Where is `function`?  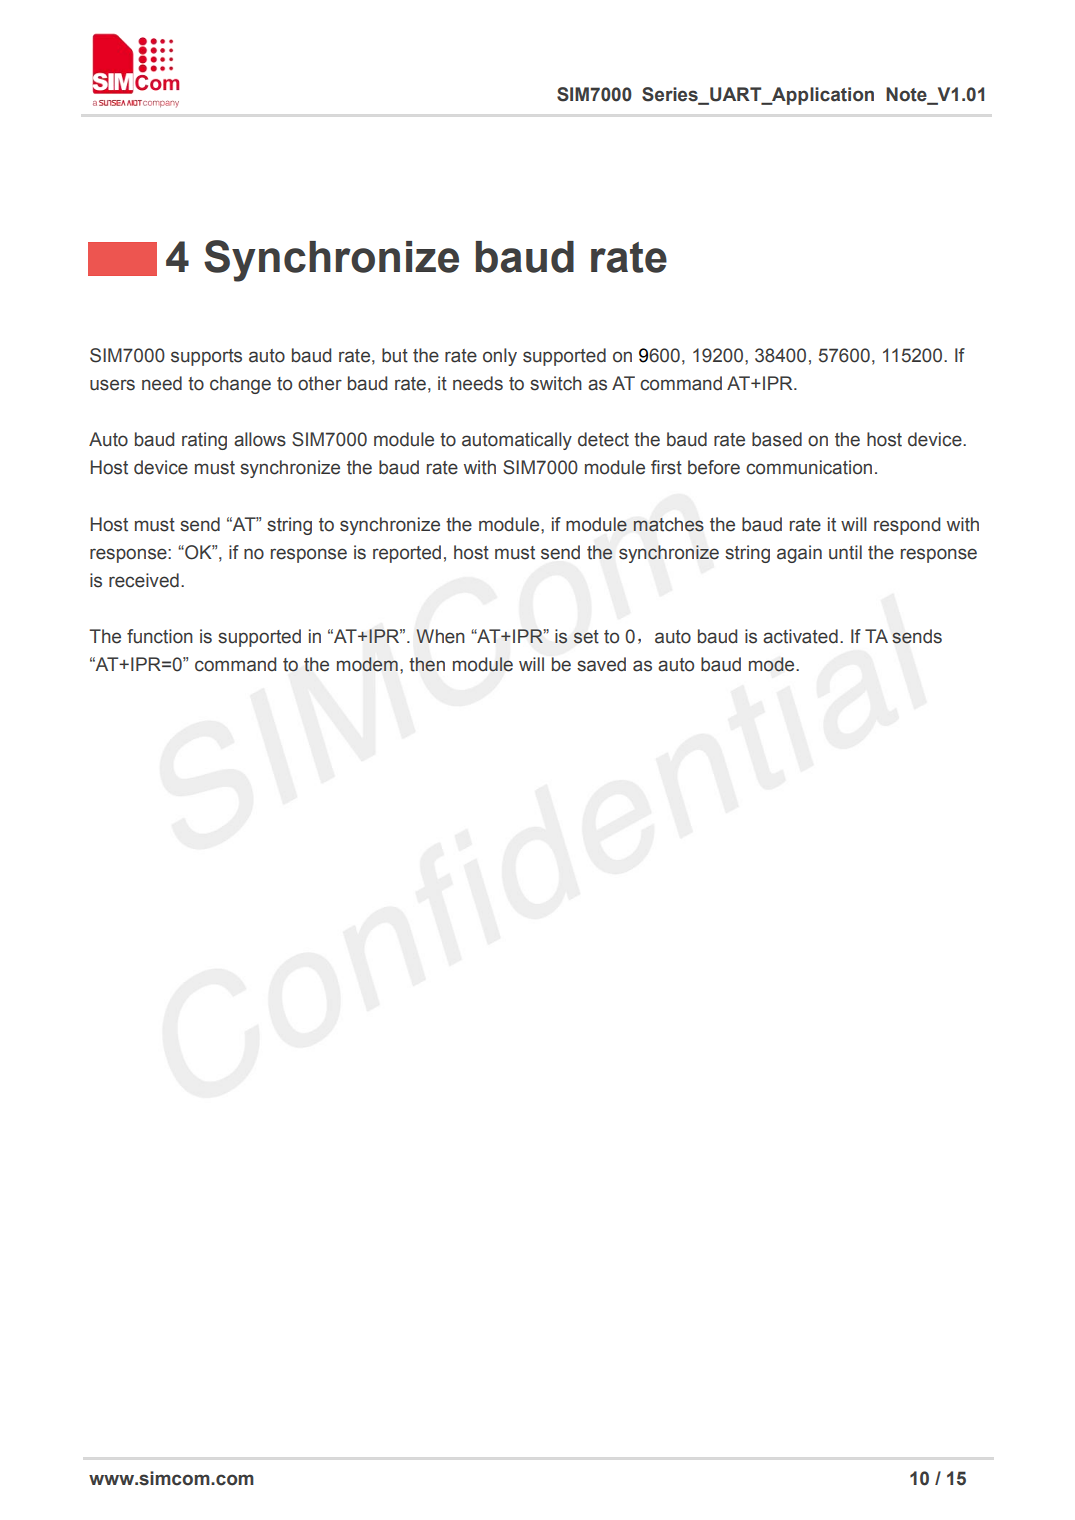
function is located at coordinates (160, 636).
